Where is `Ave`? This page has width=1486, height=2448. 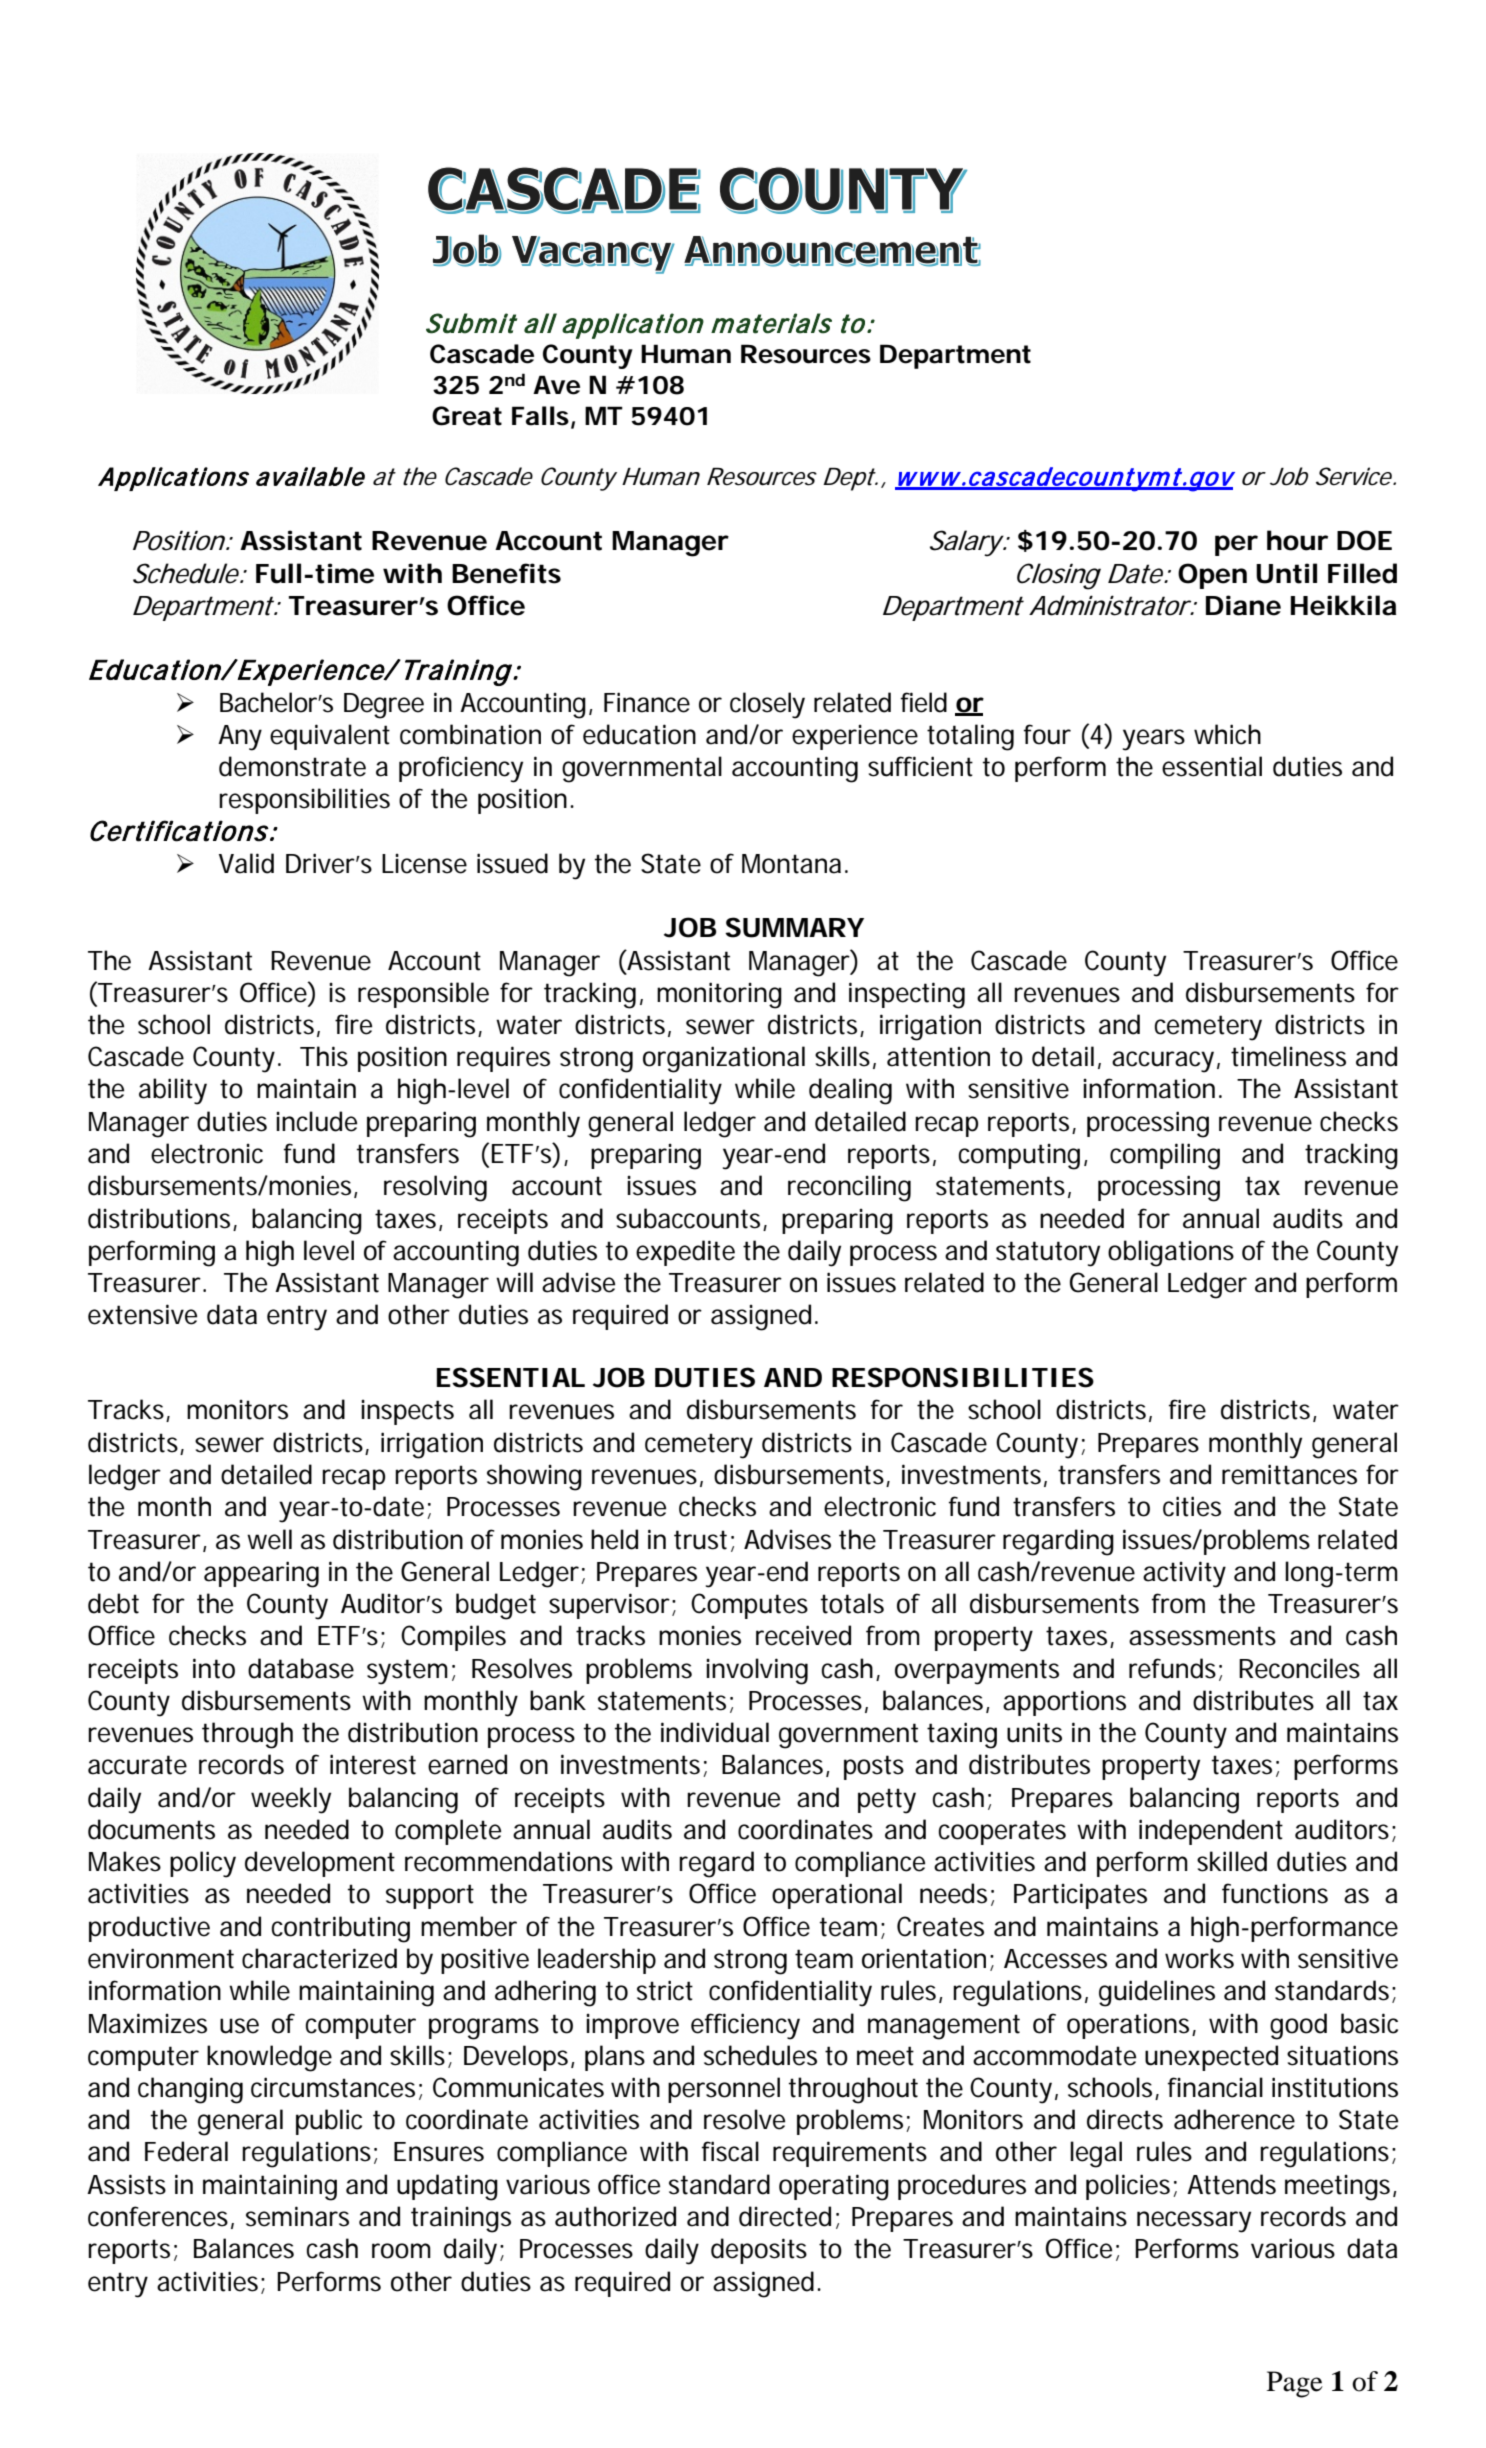
Ave is located at coordinates (556, 385).
